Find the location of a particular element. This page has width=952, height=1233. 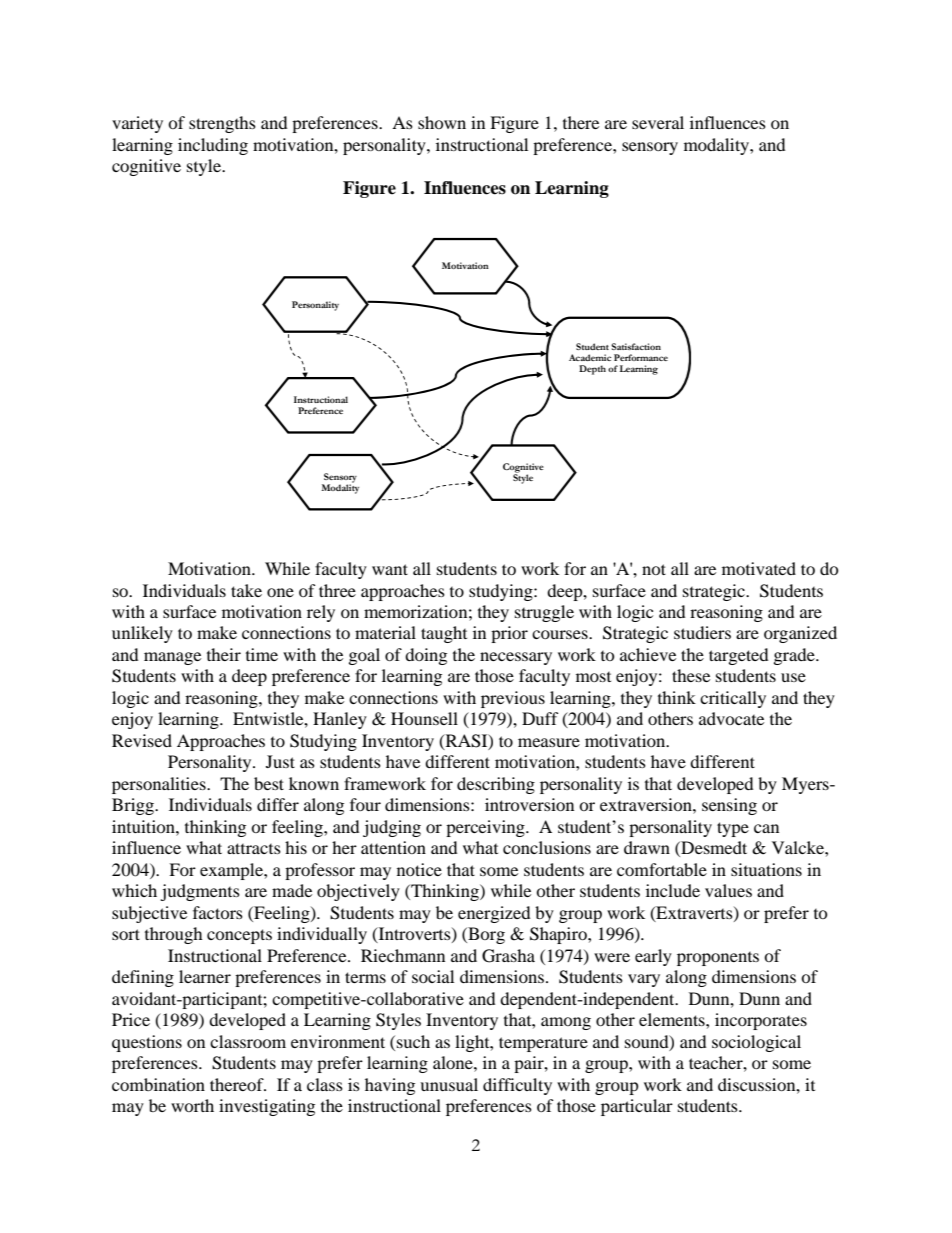

shown is located at coordinates (442, 122).
